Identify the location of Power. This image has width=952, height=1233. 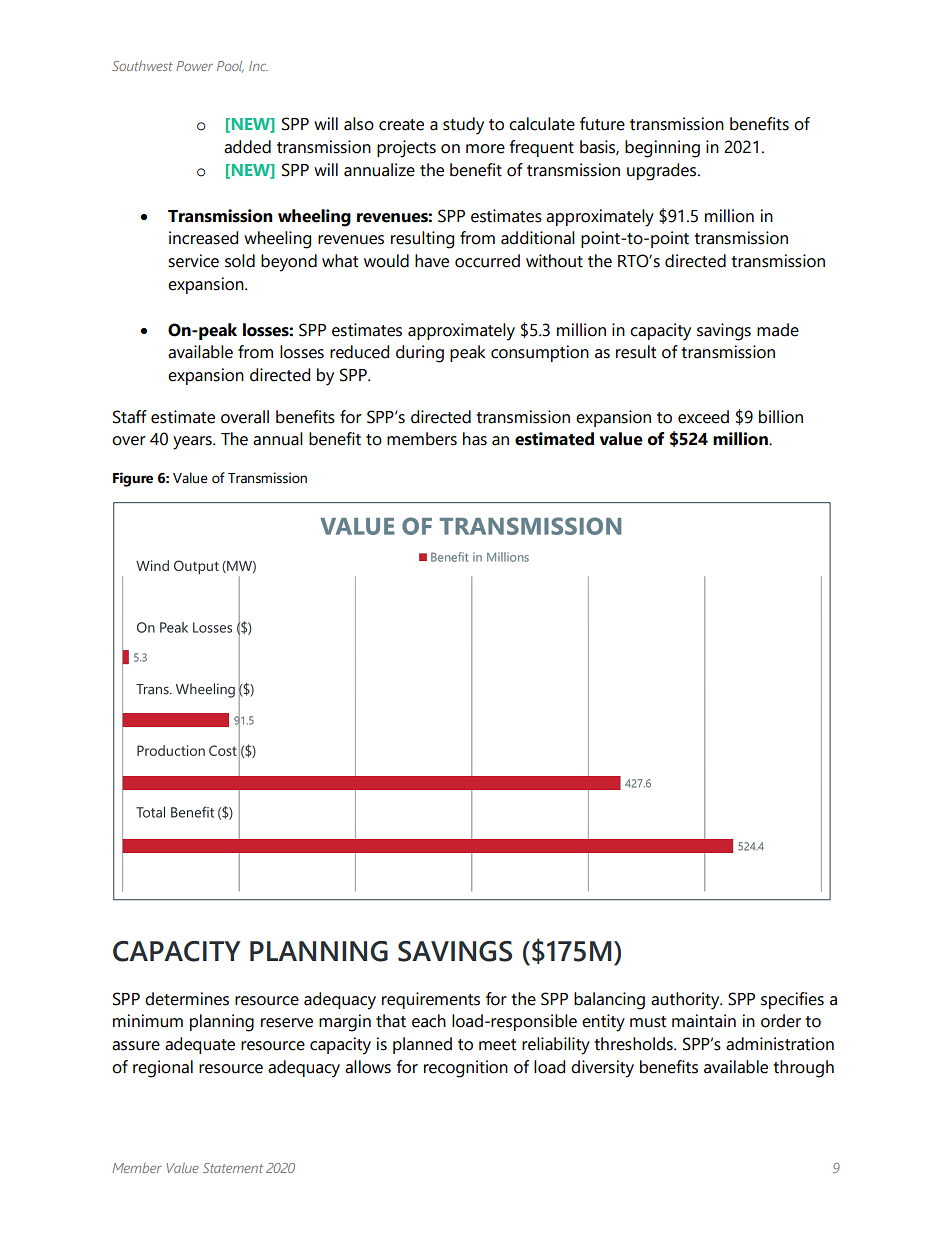
(194, 66).
